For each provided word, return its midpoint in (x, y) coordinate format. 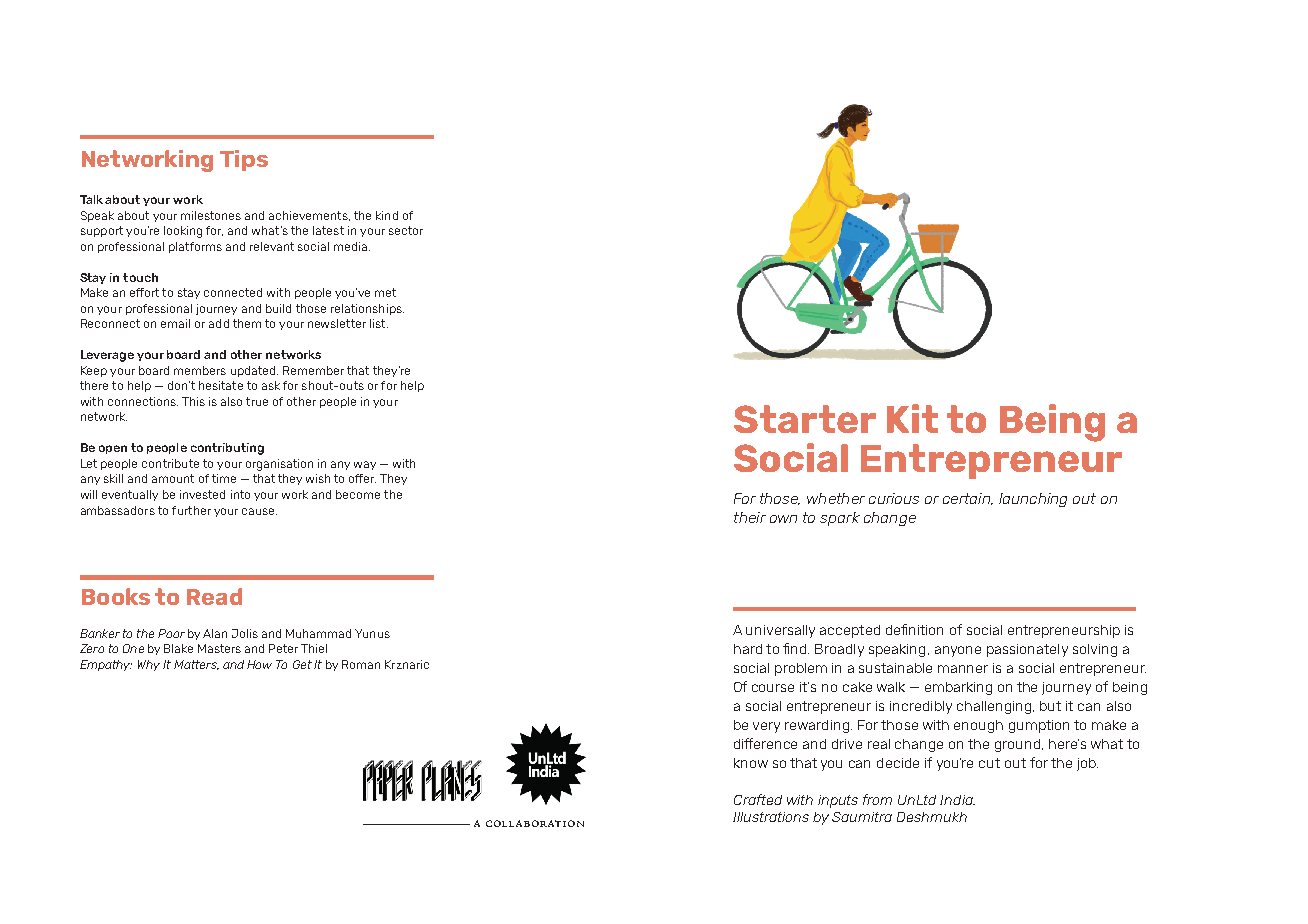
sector (406, 230)
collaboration (535, 823)
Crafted (758, 799)
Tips (244, 160)
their (750, 517)
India (957, 800)
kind (387, 215)
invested (202, 494)
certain (968, 499)
